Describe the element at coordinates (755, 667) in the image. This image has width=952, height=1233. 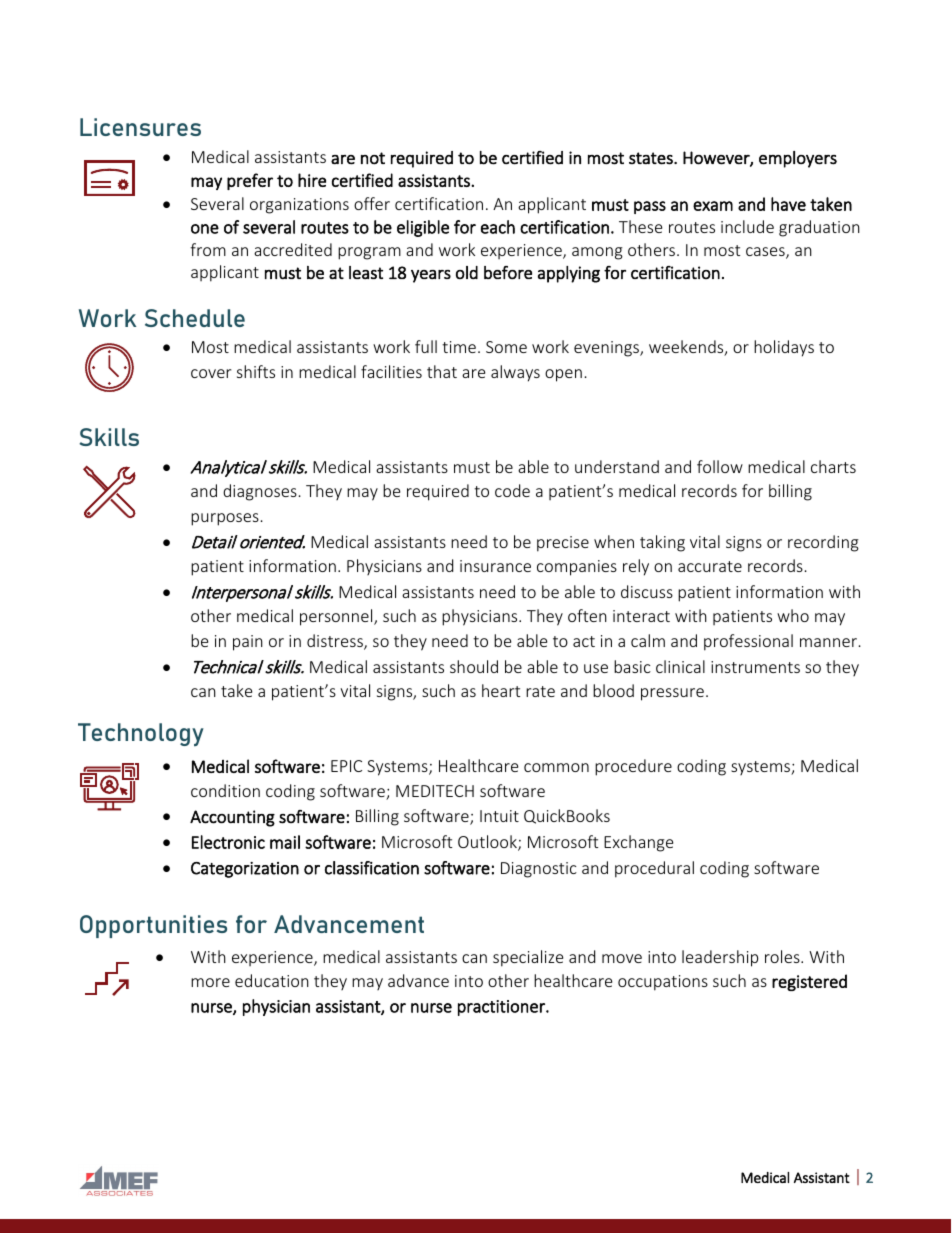
I see `instruments` at that location.
